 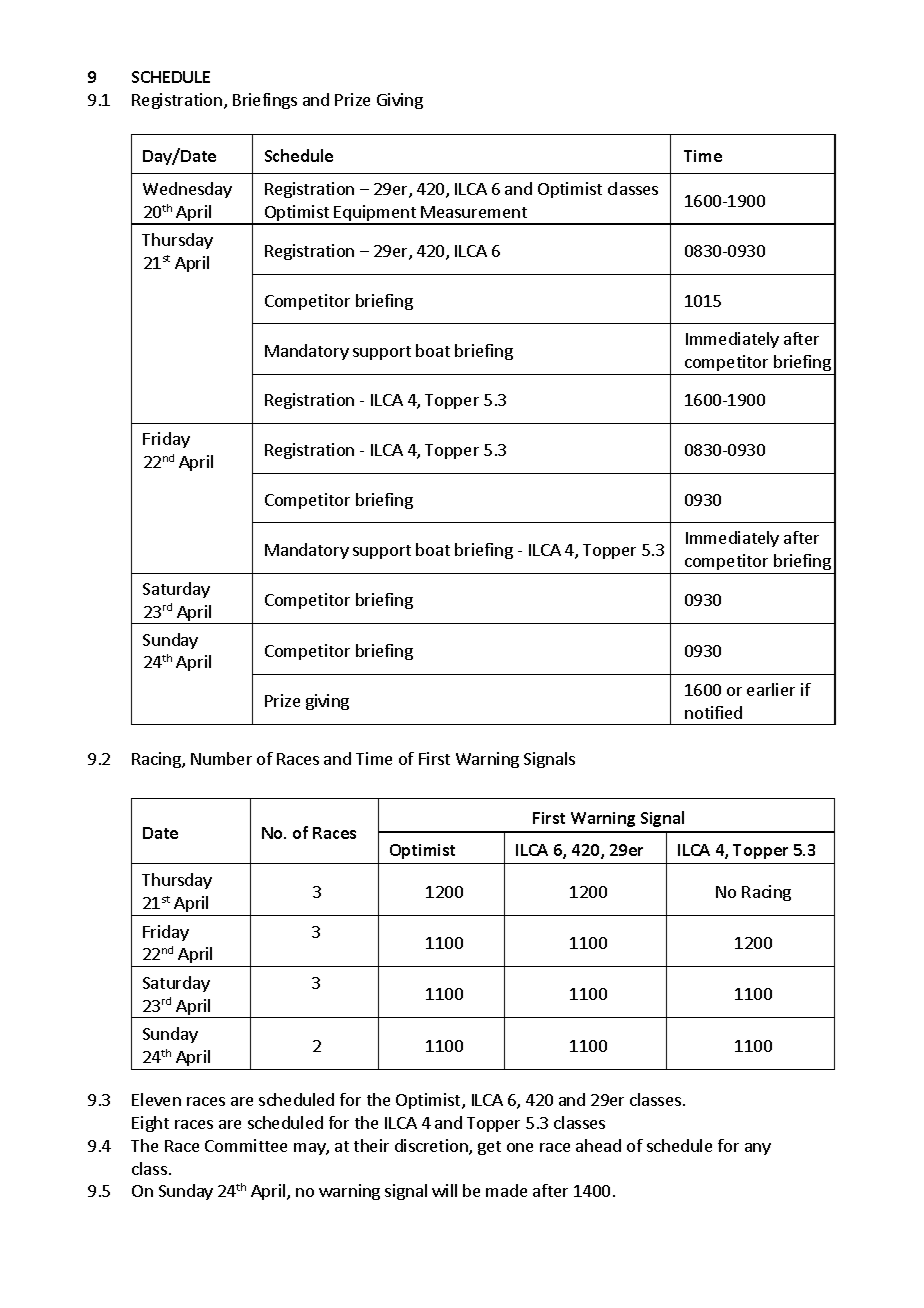 I want to click on get, so click(x=489, y=1148).
